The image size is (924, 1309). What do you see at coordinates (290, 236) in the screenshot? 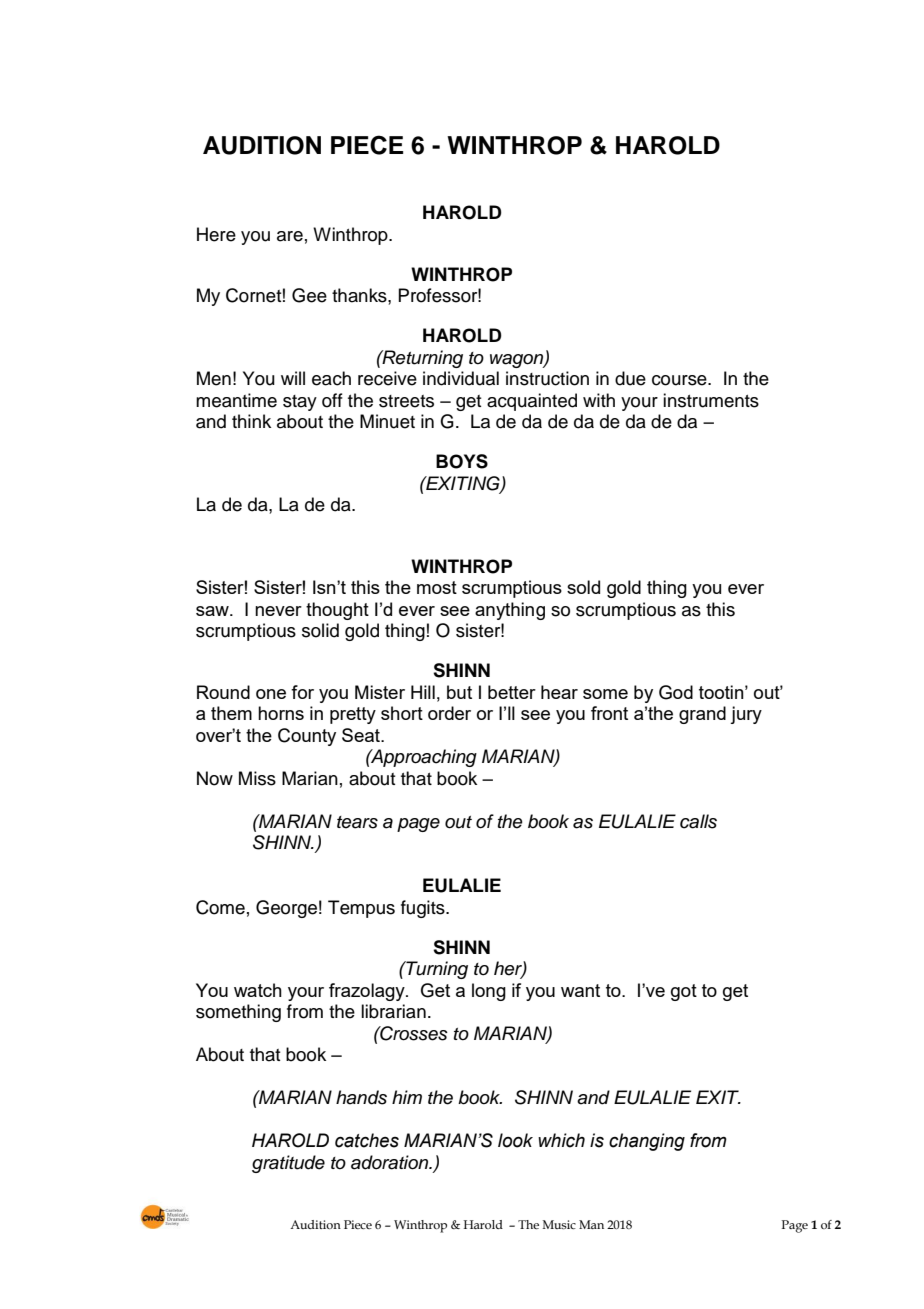
I see `are` at bounding box center [290, 236].
